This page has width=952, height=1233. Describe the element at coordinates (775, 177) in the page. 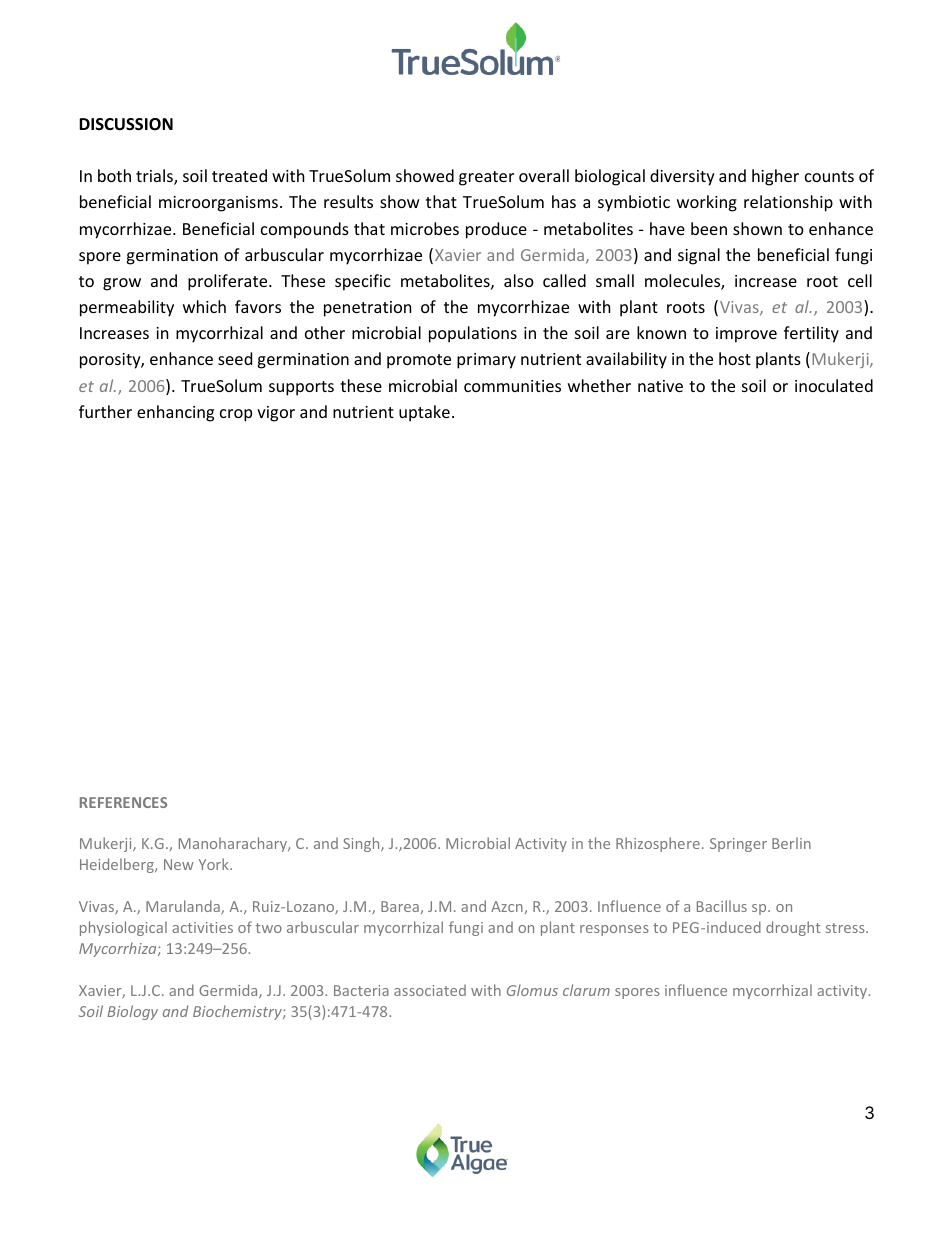

I see `higher` at that location.
